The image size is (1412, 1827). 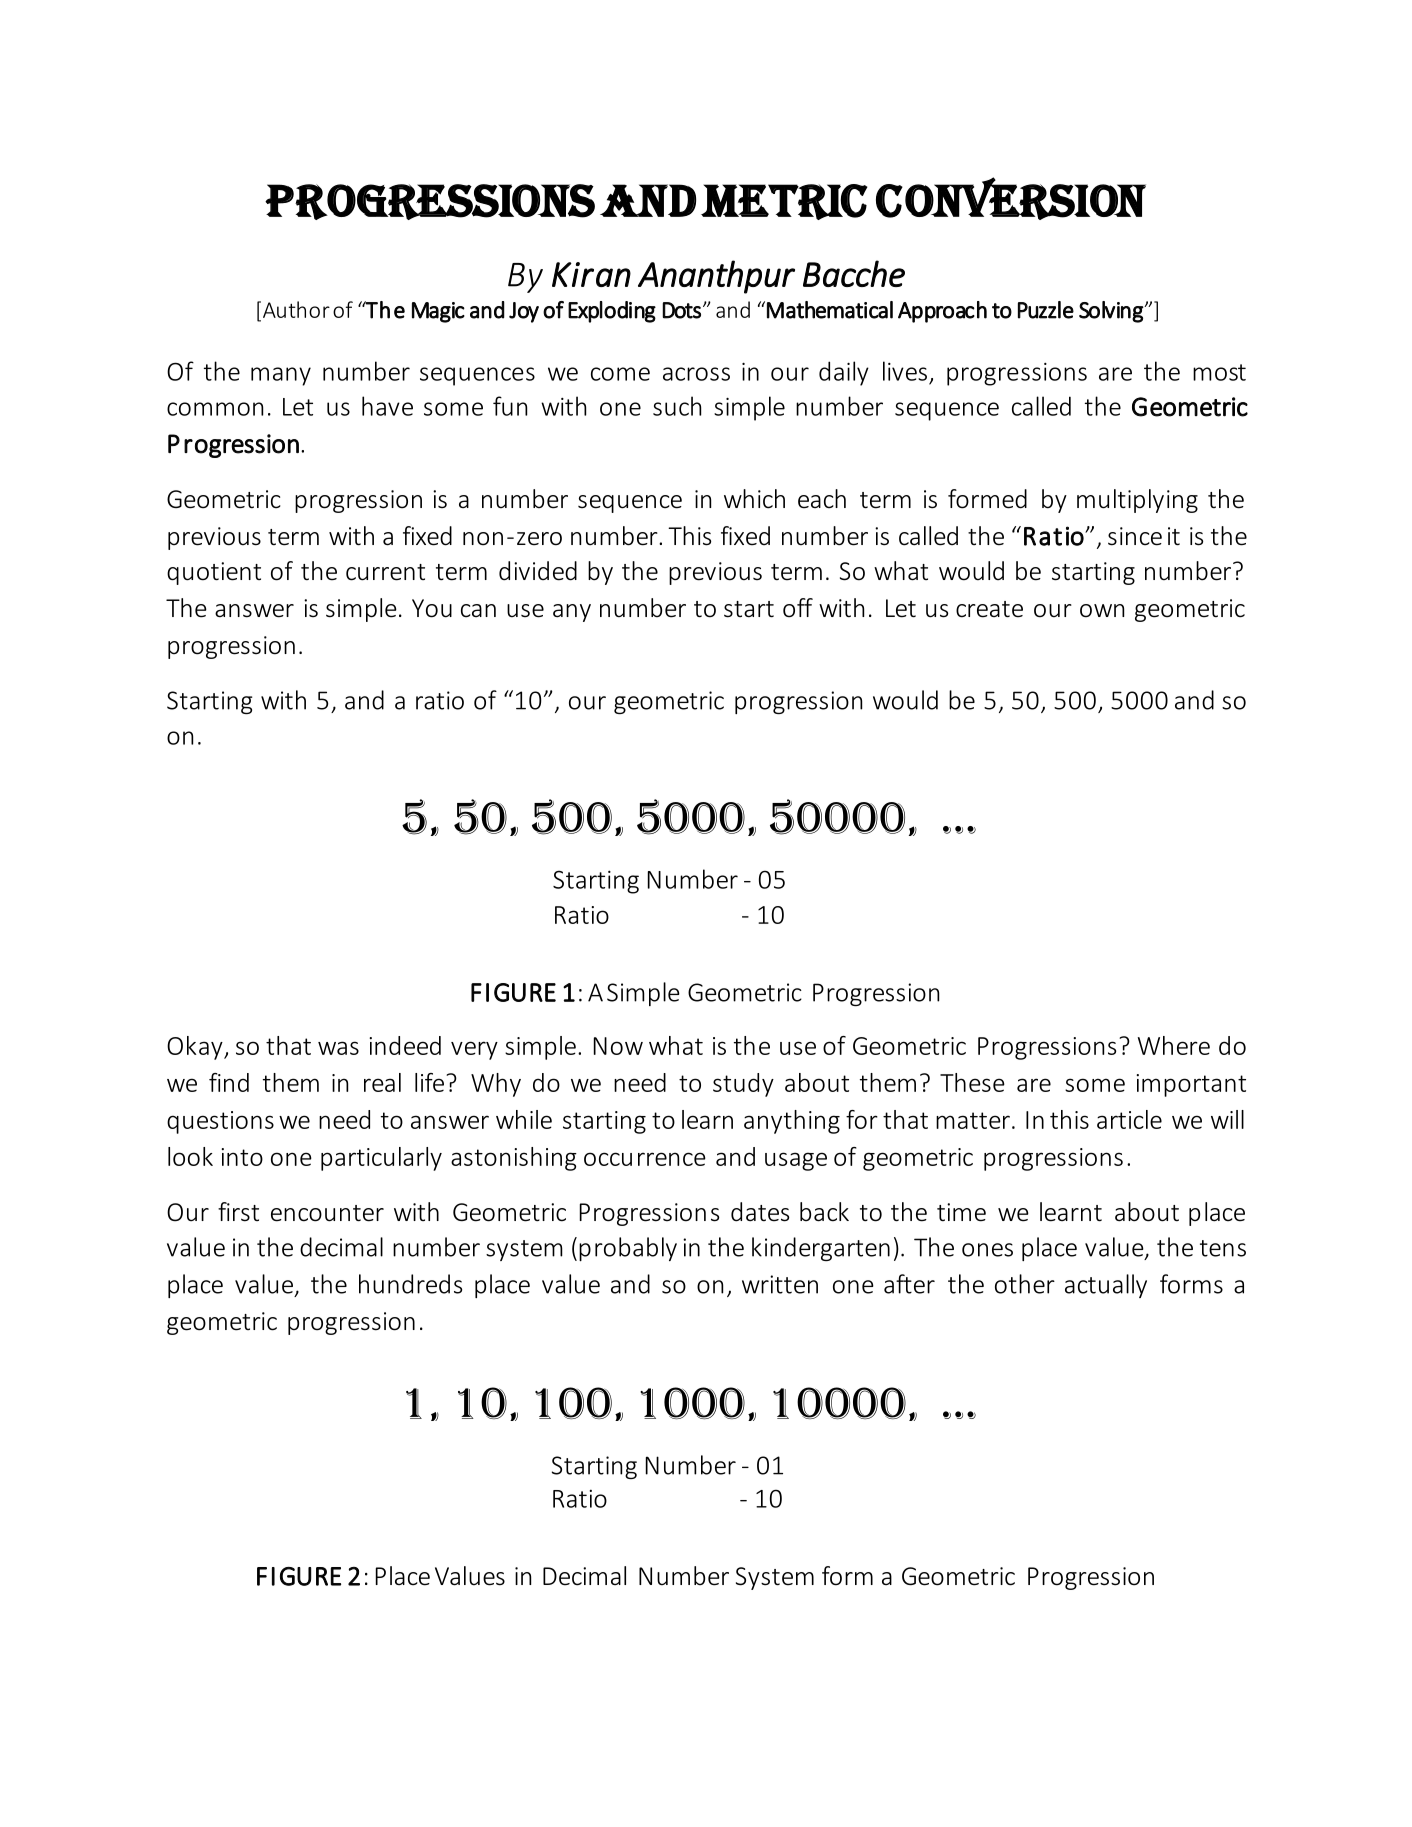 I want to click on probably, so click(x=628, y=1249).
